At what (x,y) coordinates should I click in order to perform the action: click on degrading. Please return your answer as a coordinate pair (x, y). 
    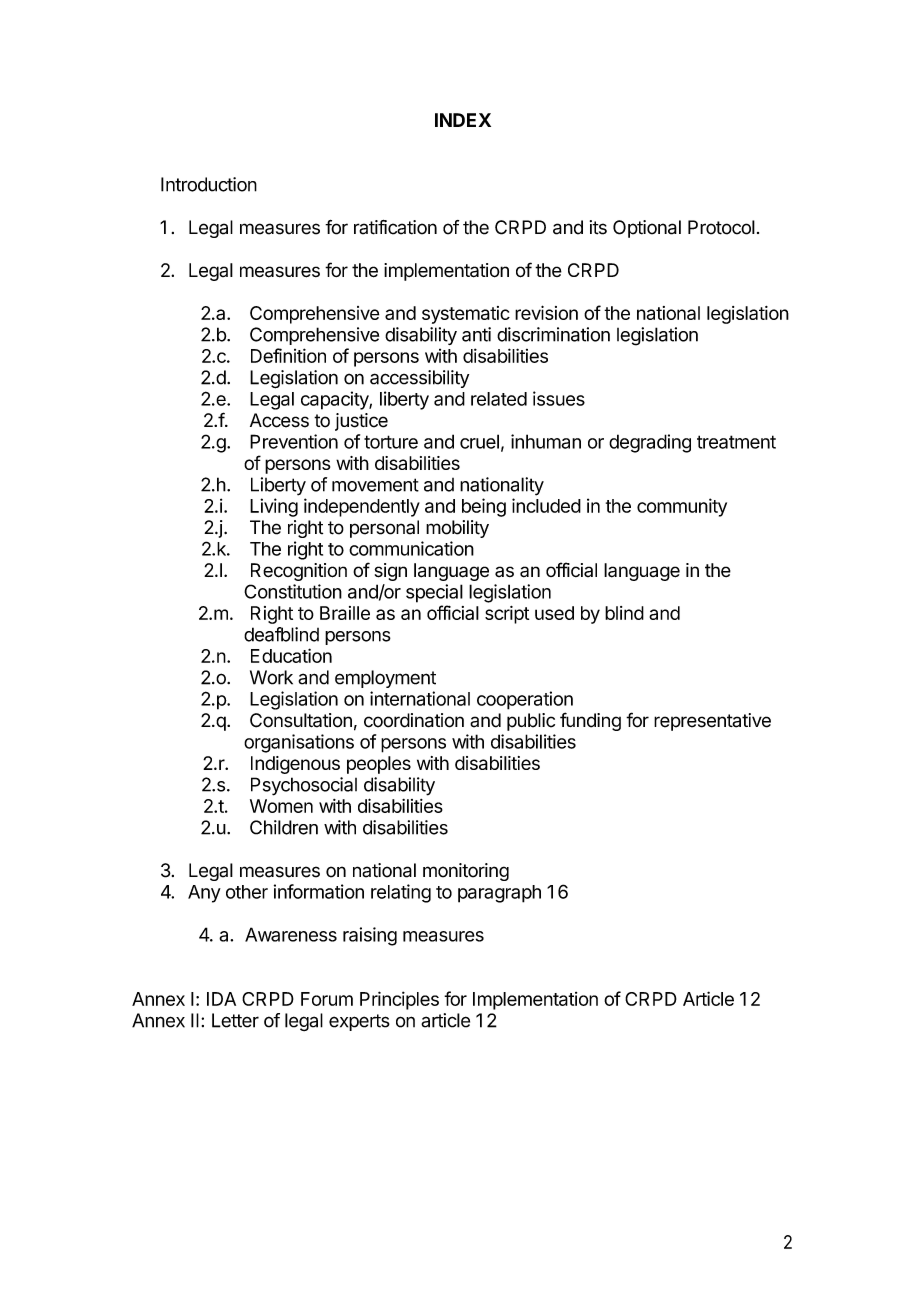
    Looking at the image, I should click on (650, 443).
